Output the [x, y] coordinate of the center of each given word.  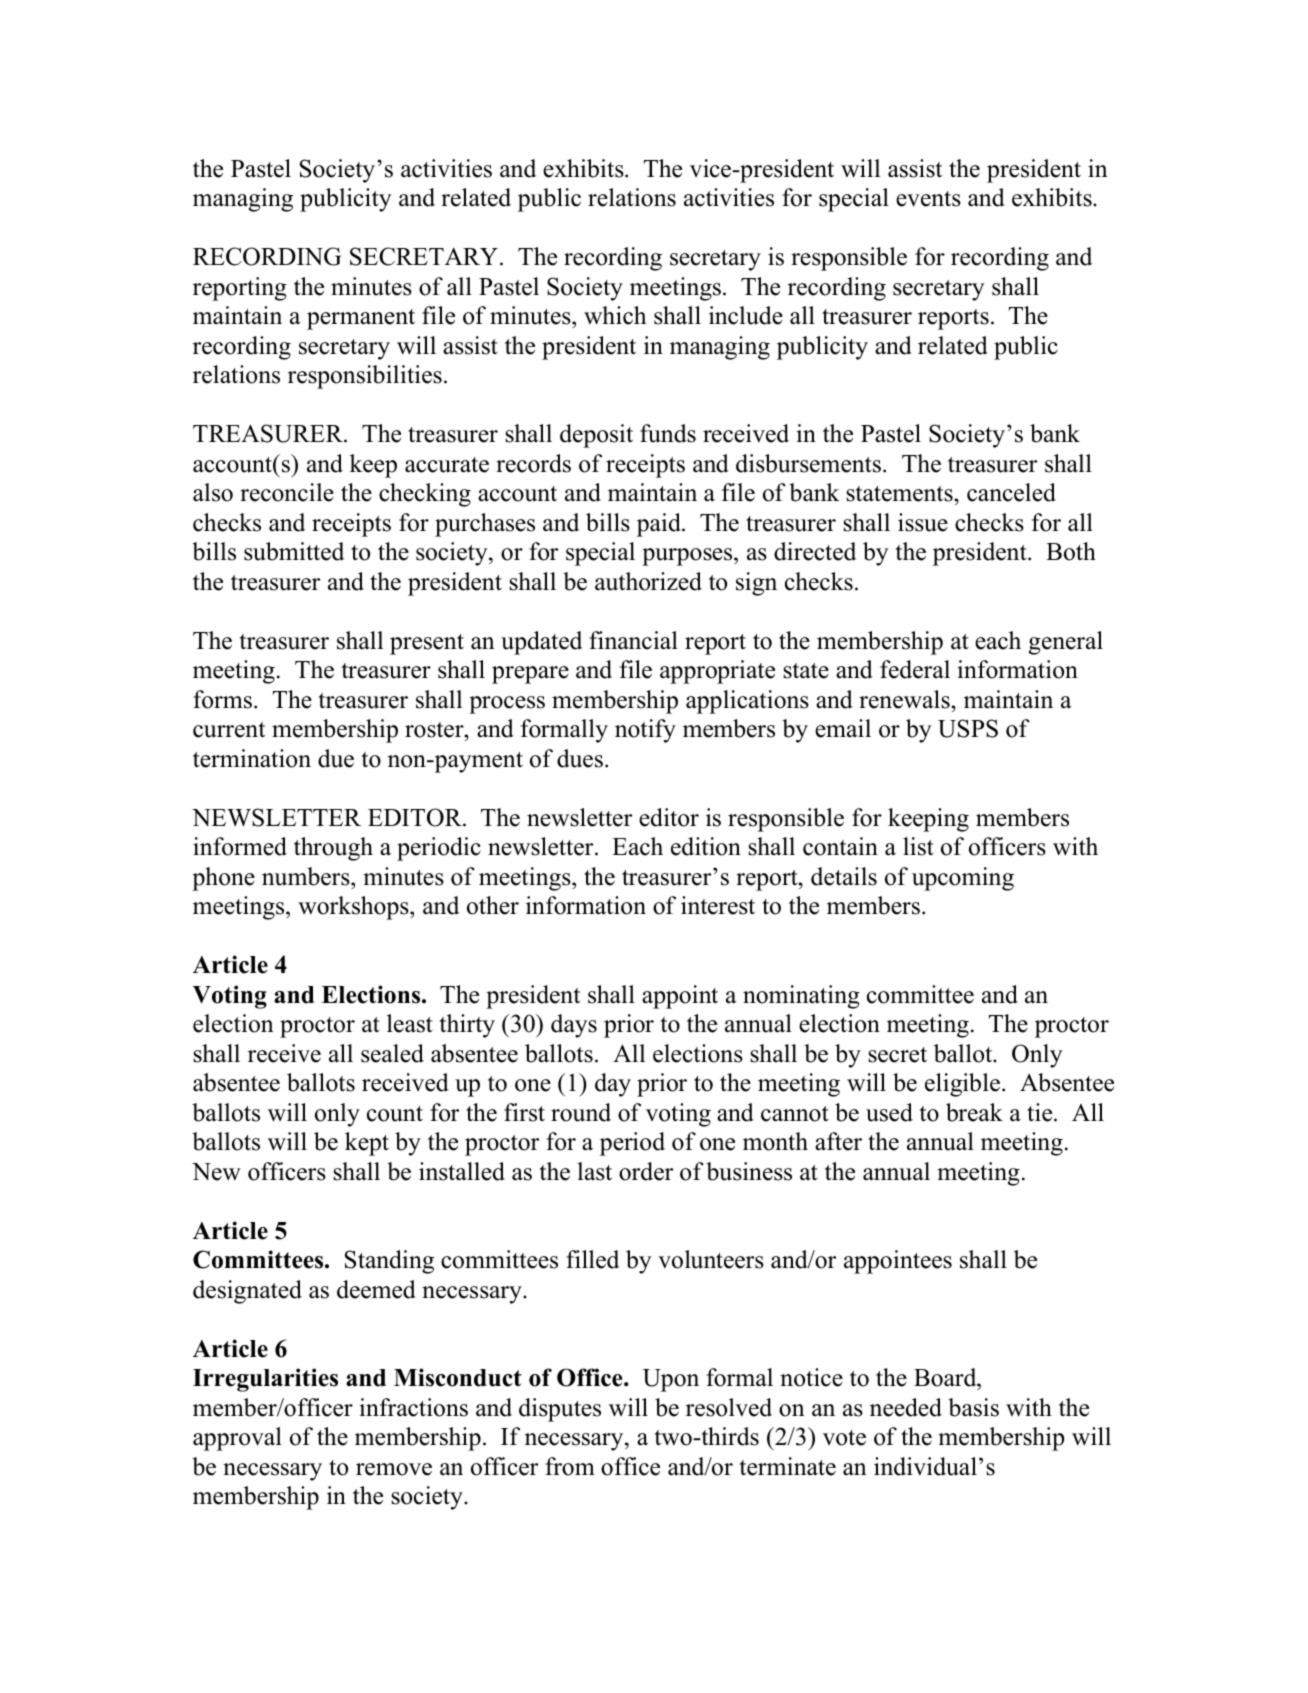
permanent [361, 319]
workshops [354, 908]
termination [252, 758]
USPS [968, 728]
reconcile [287, 492]
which [615, 315]
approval [237, 1439]
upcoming [963, 879]
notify [645, 731]
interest [718, 905]
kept [367, 1144]
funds [668, 433]
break [974, 1112]
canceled [1011, 492]
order [646, 1171]
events [928, 199]
